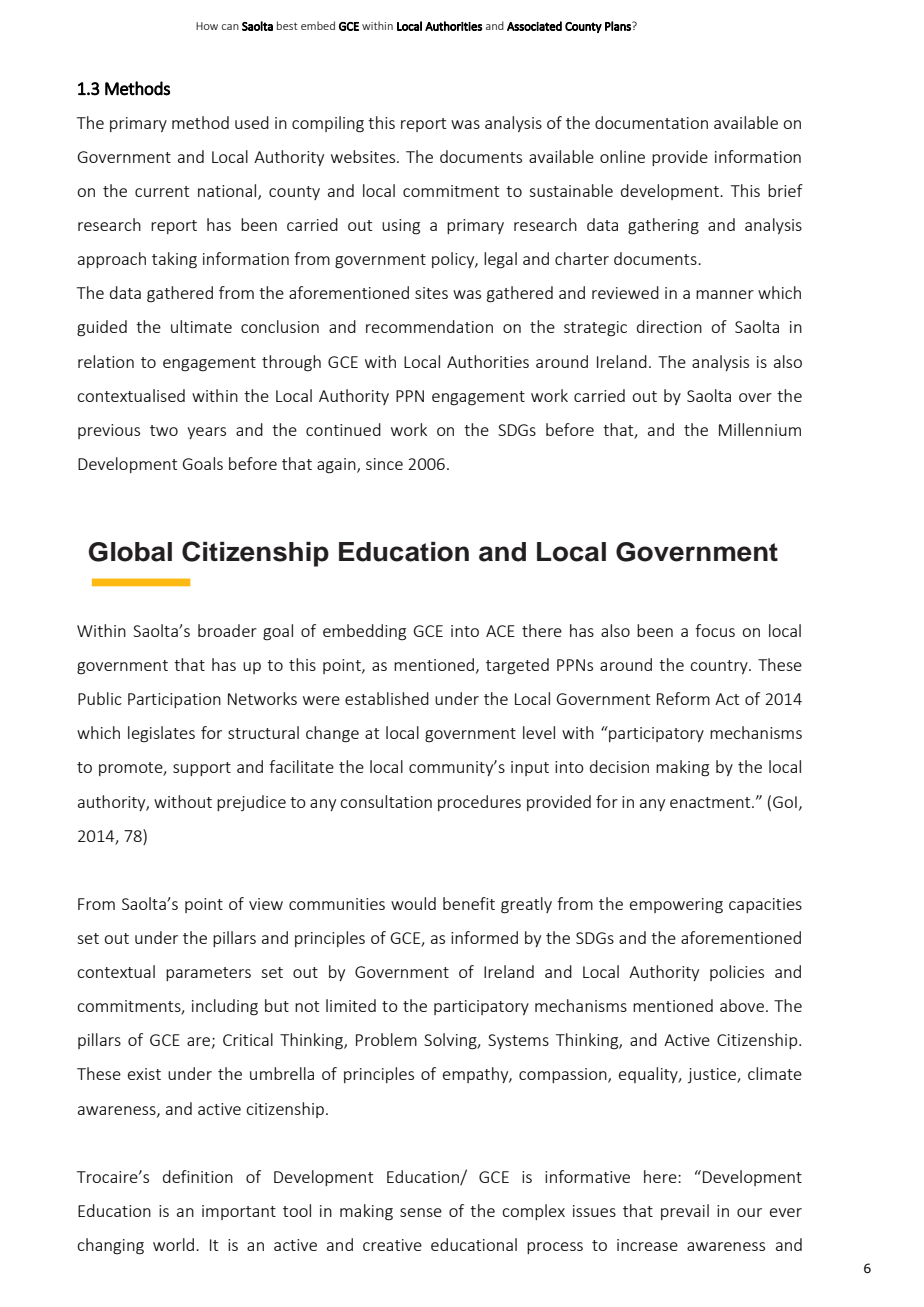 This screenshot has height=1307, width=924. What do you see at coordinates (469, 903) in the screenshot?
I see `benefit` at bounding box center [469, 903].
